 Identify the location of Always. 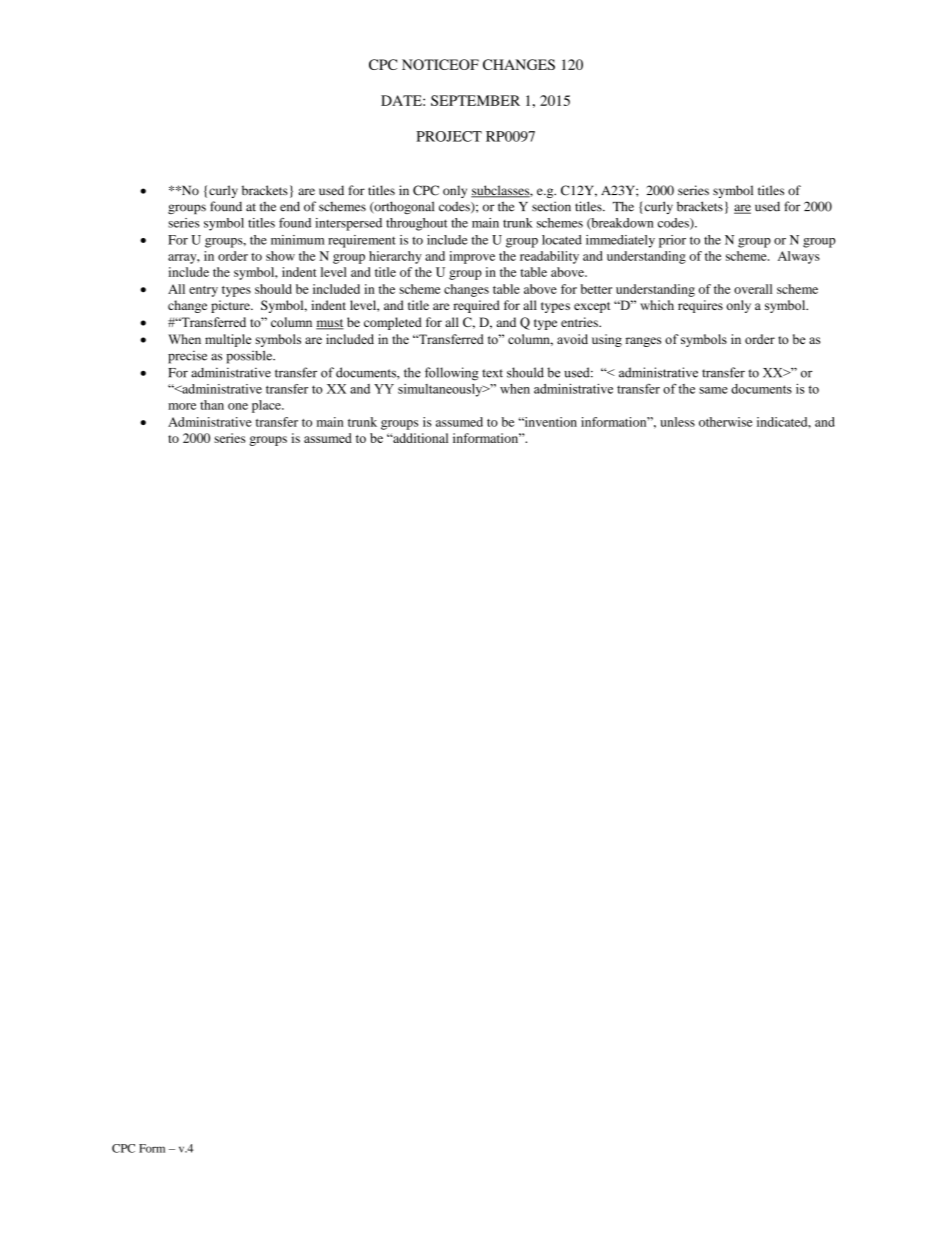
(799, 257).
